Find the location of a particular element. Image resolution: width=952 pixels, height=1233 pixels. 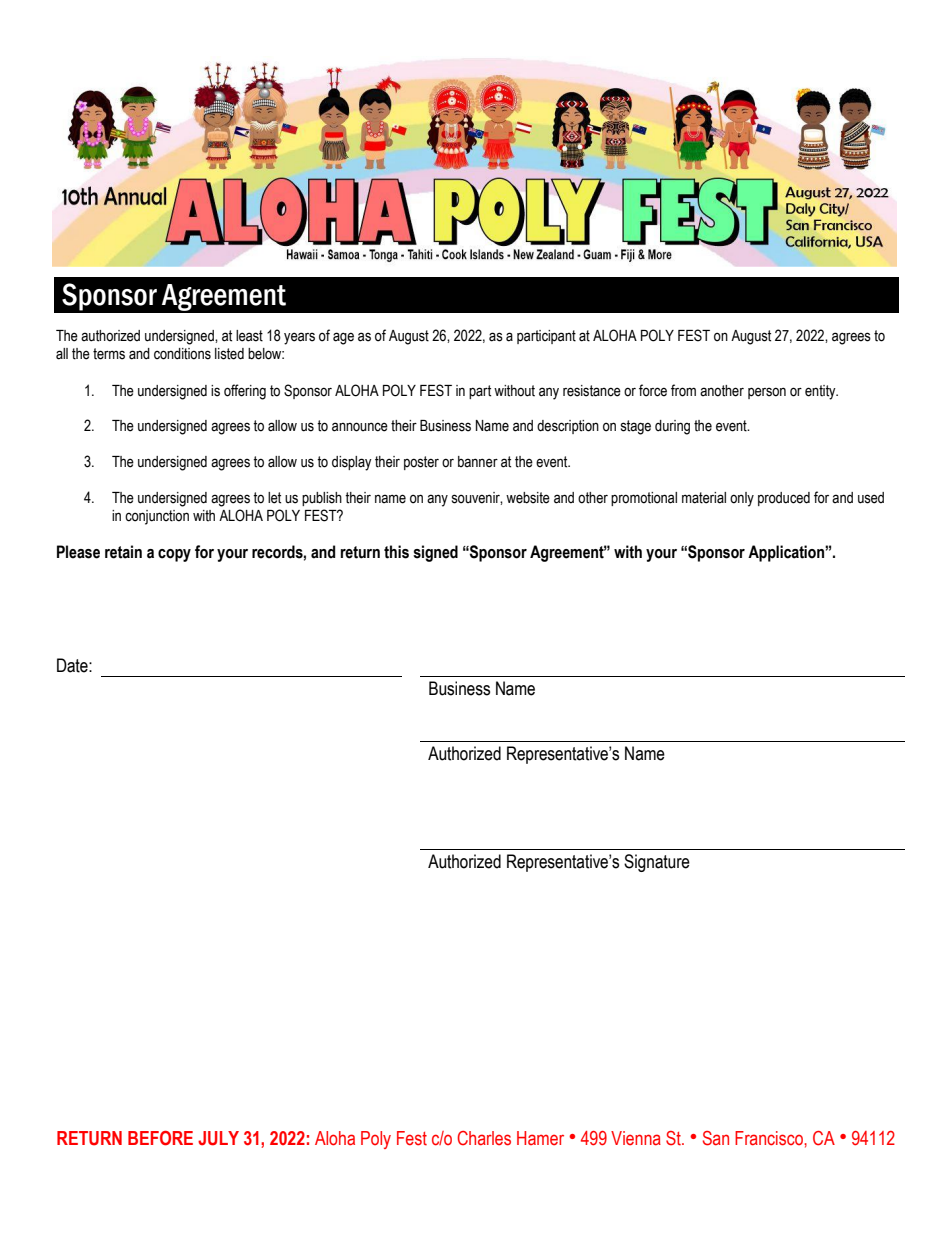

Francisco is located at coordinates (770, 1138).
